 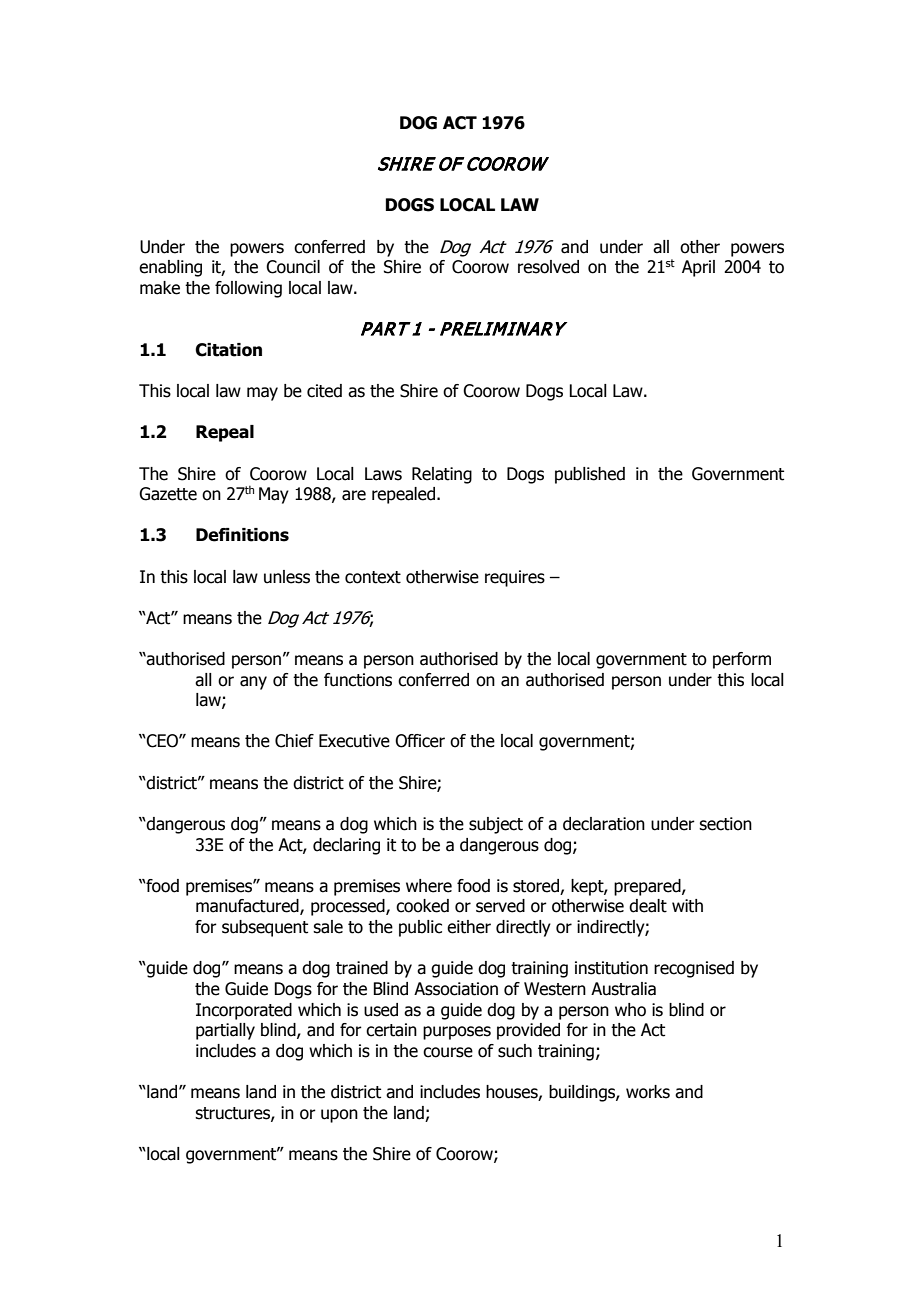 I want to click on any, so click(x=253, y=683).
